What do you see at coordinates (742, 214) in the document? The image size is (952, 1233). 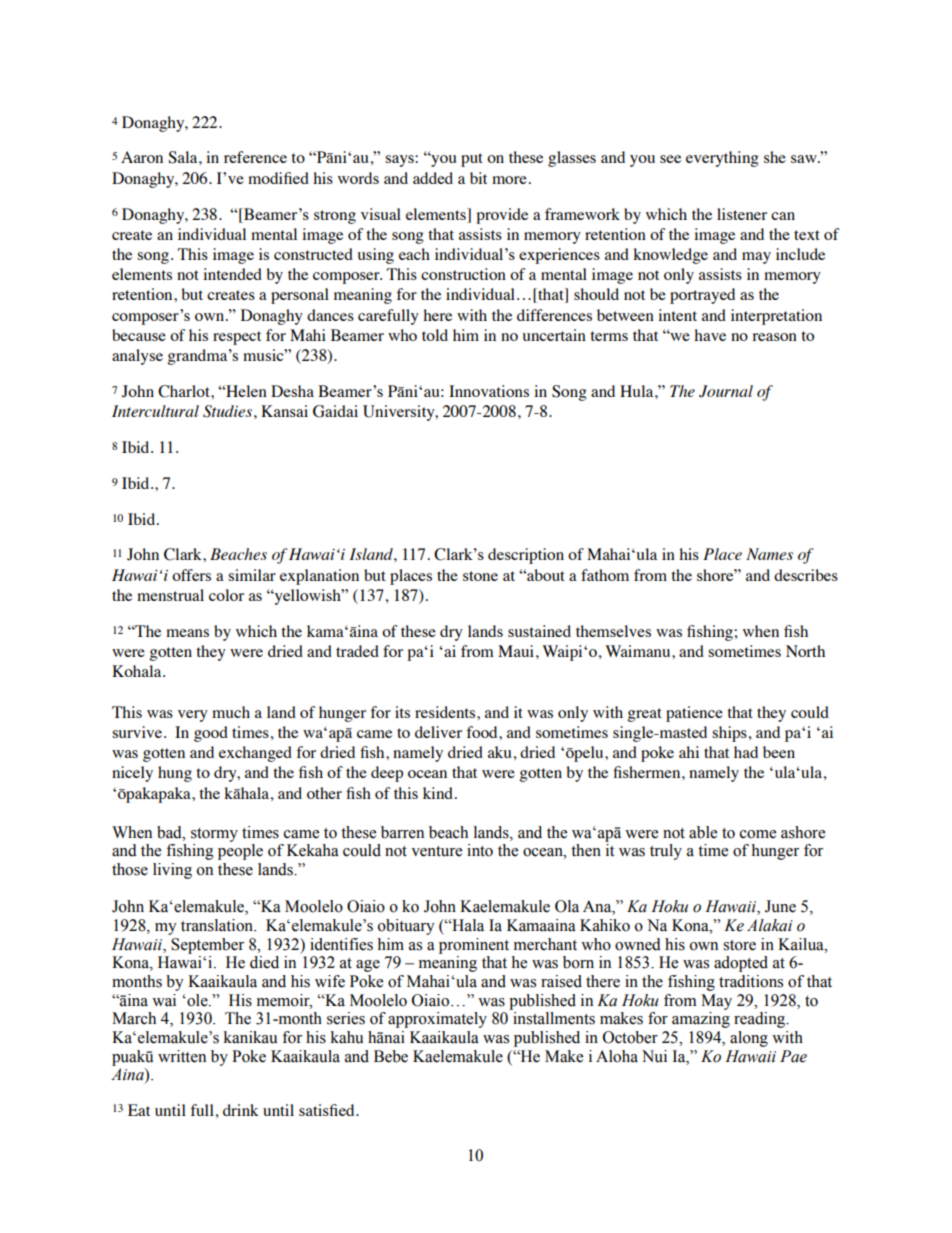 I see `listener` at bounding box center [742, 214].
